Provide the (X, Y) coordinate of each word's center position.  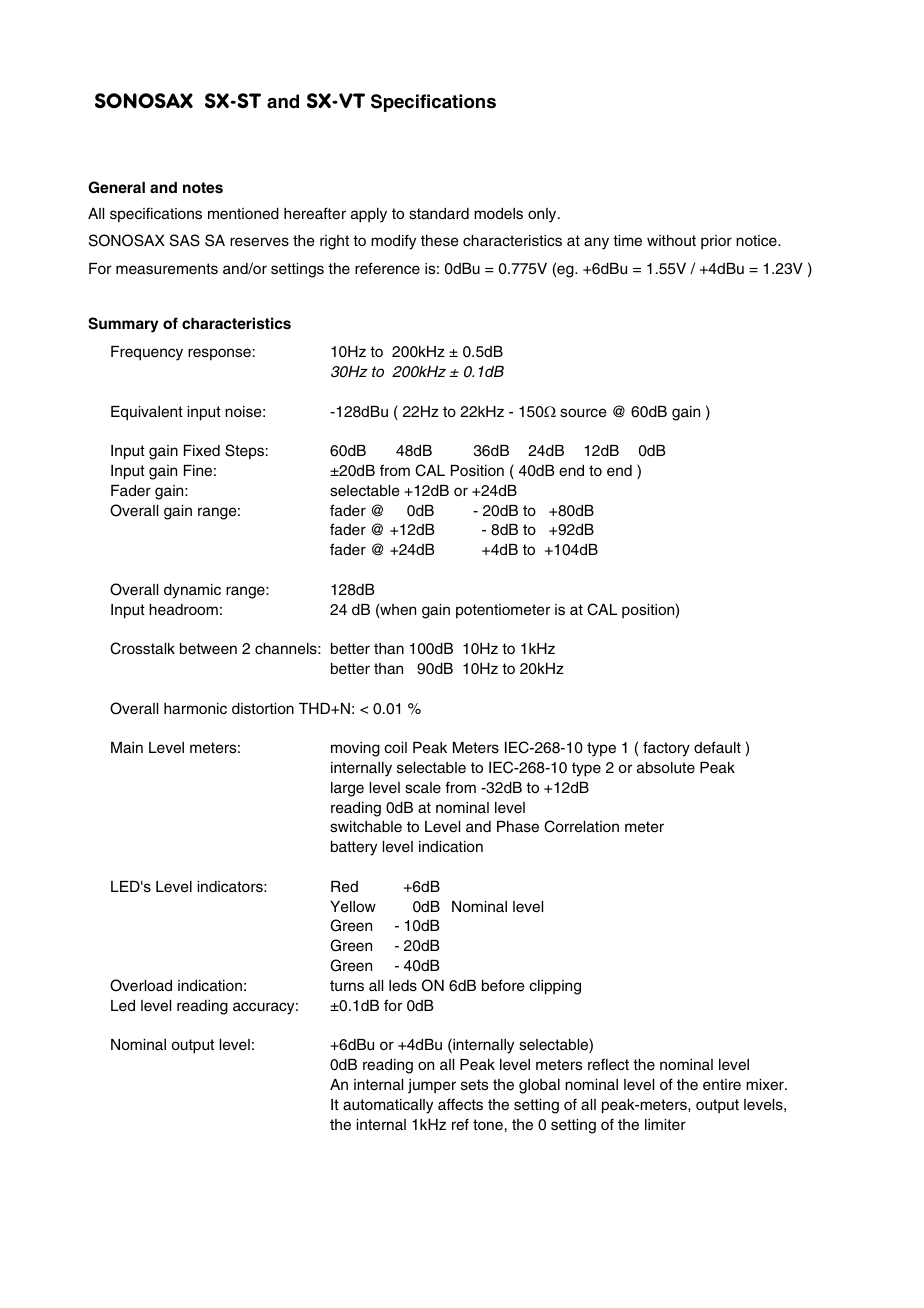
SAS (185, 240)
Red (344, 887)
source (583, 413)
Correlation (581, 826)
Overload (141, 985)
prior (716, 242)
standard (439, 214)
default (717, 747)
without (671, 240)
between (208, 649)
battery (354, 848)
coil (395, 747)
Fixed (202, 451)
